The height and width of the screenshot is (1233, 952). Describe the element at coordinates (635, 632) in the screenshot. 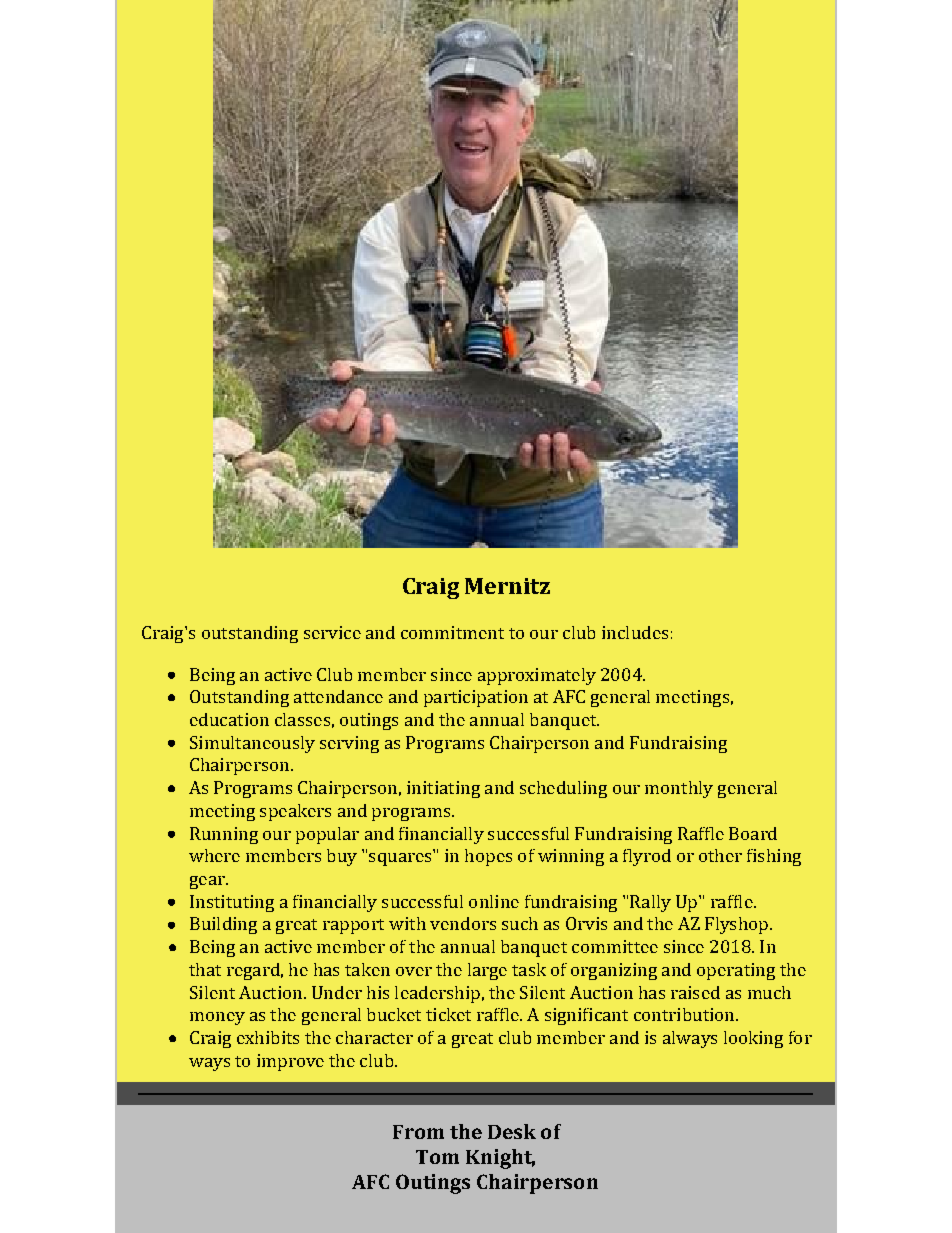

I see `includes` at that location.
